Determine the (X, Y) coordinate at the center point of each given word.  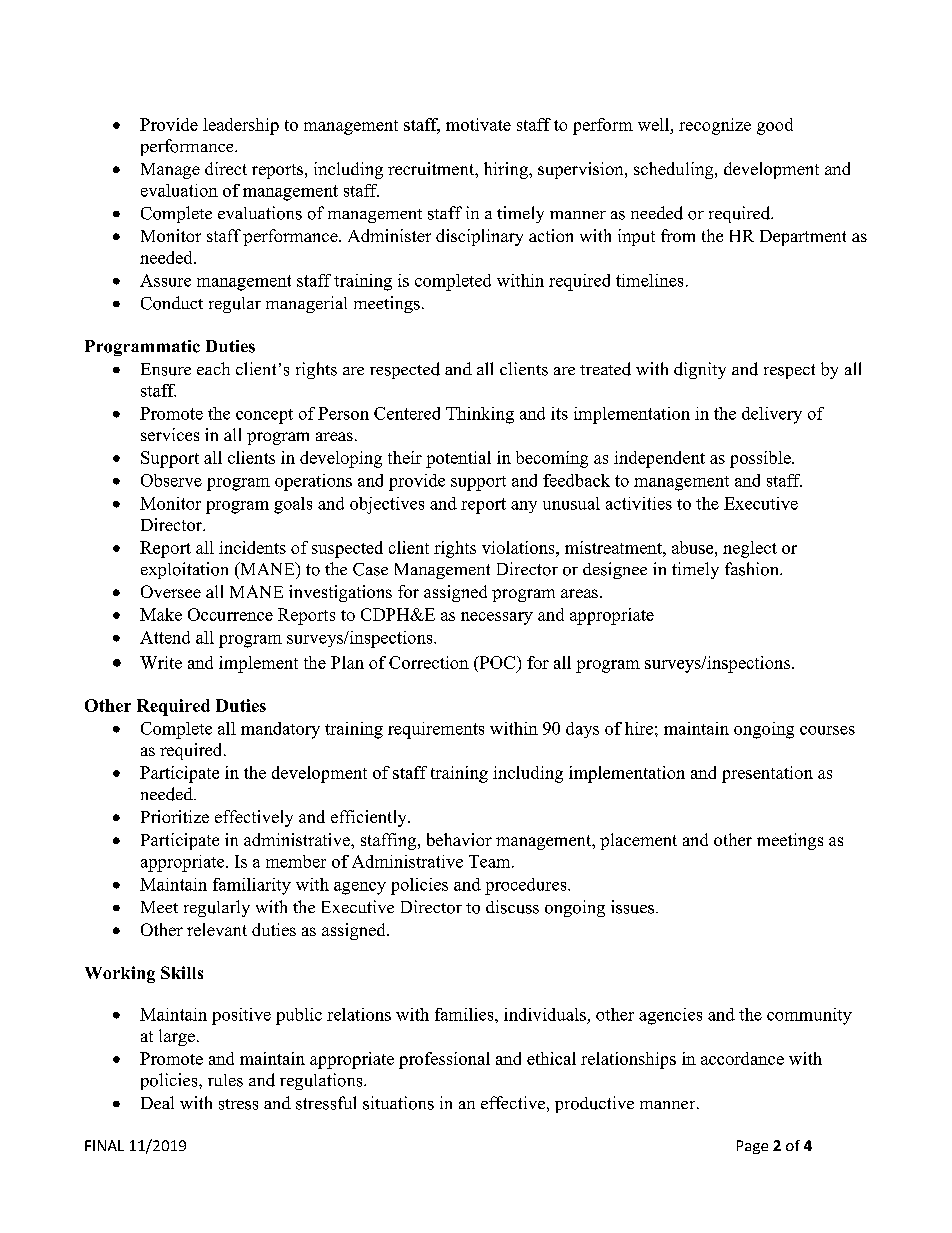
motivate (478, 124)
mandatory (280, 730)
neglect (750, 549)
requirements (436, 730)
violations (519, 547)
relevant (217, 929)
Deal (157, 1102)
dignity (700, 370)
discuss (512, 907)
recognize (715, 126)
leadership (241, 126)
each (213, 368)
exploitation (184, 570)
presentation (767, 774)
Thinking (480, 415)
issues (634, 907)
